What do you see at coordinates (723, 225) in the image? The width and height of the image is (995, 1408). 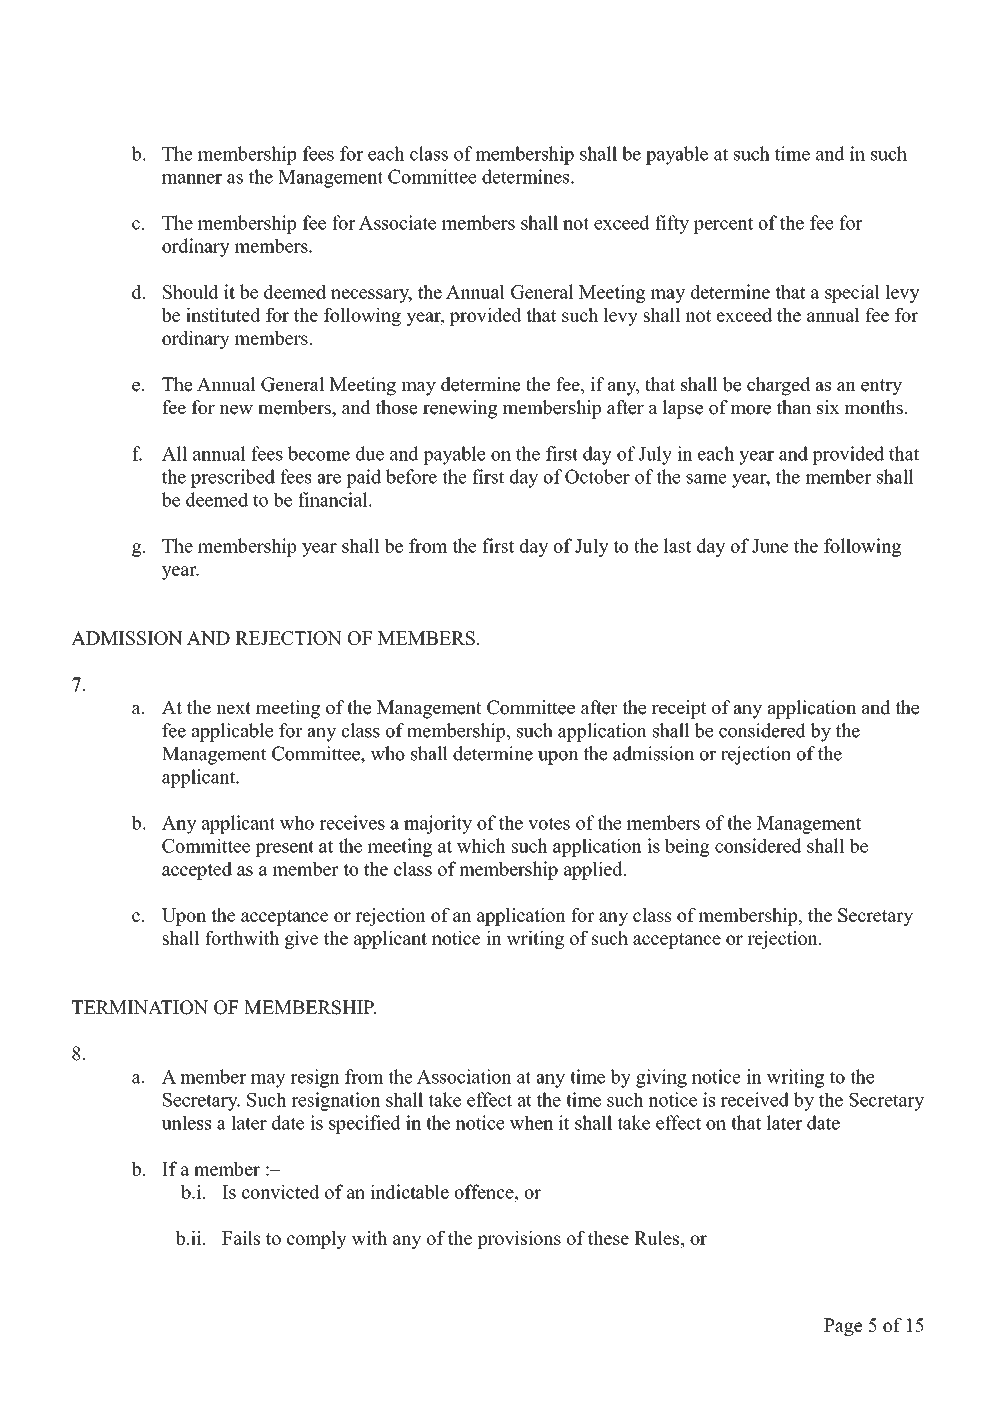 I see `percent` at bounding box center [723, 225].
